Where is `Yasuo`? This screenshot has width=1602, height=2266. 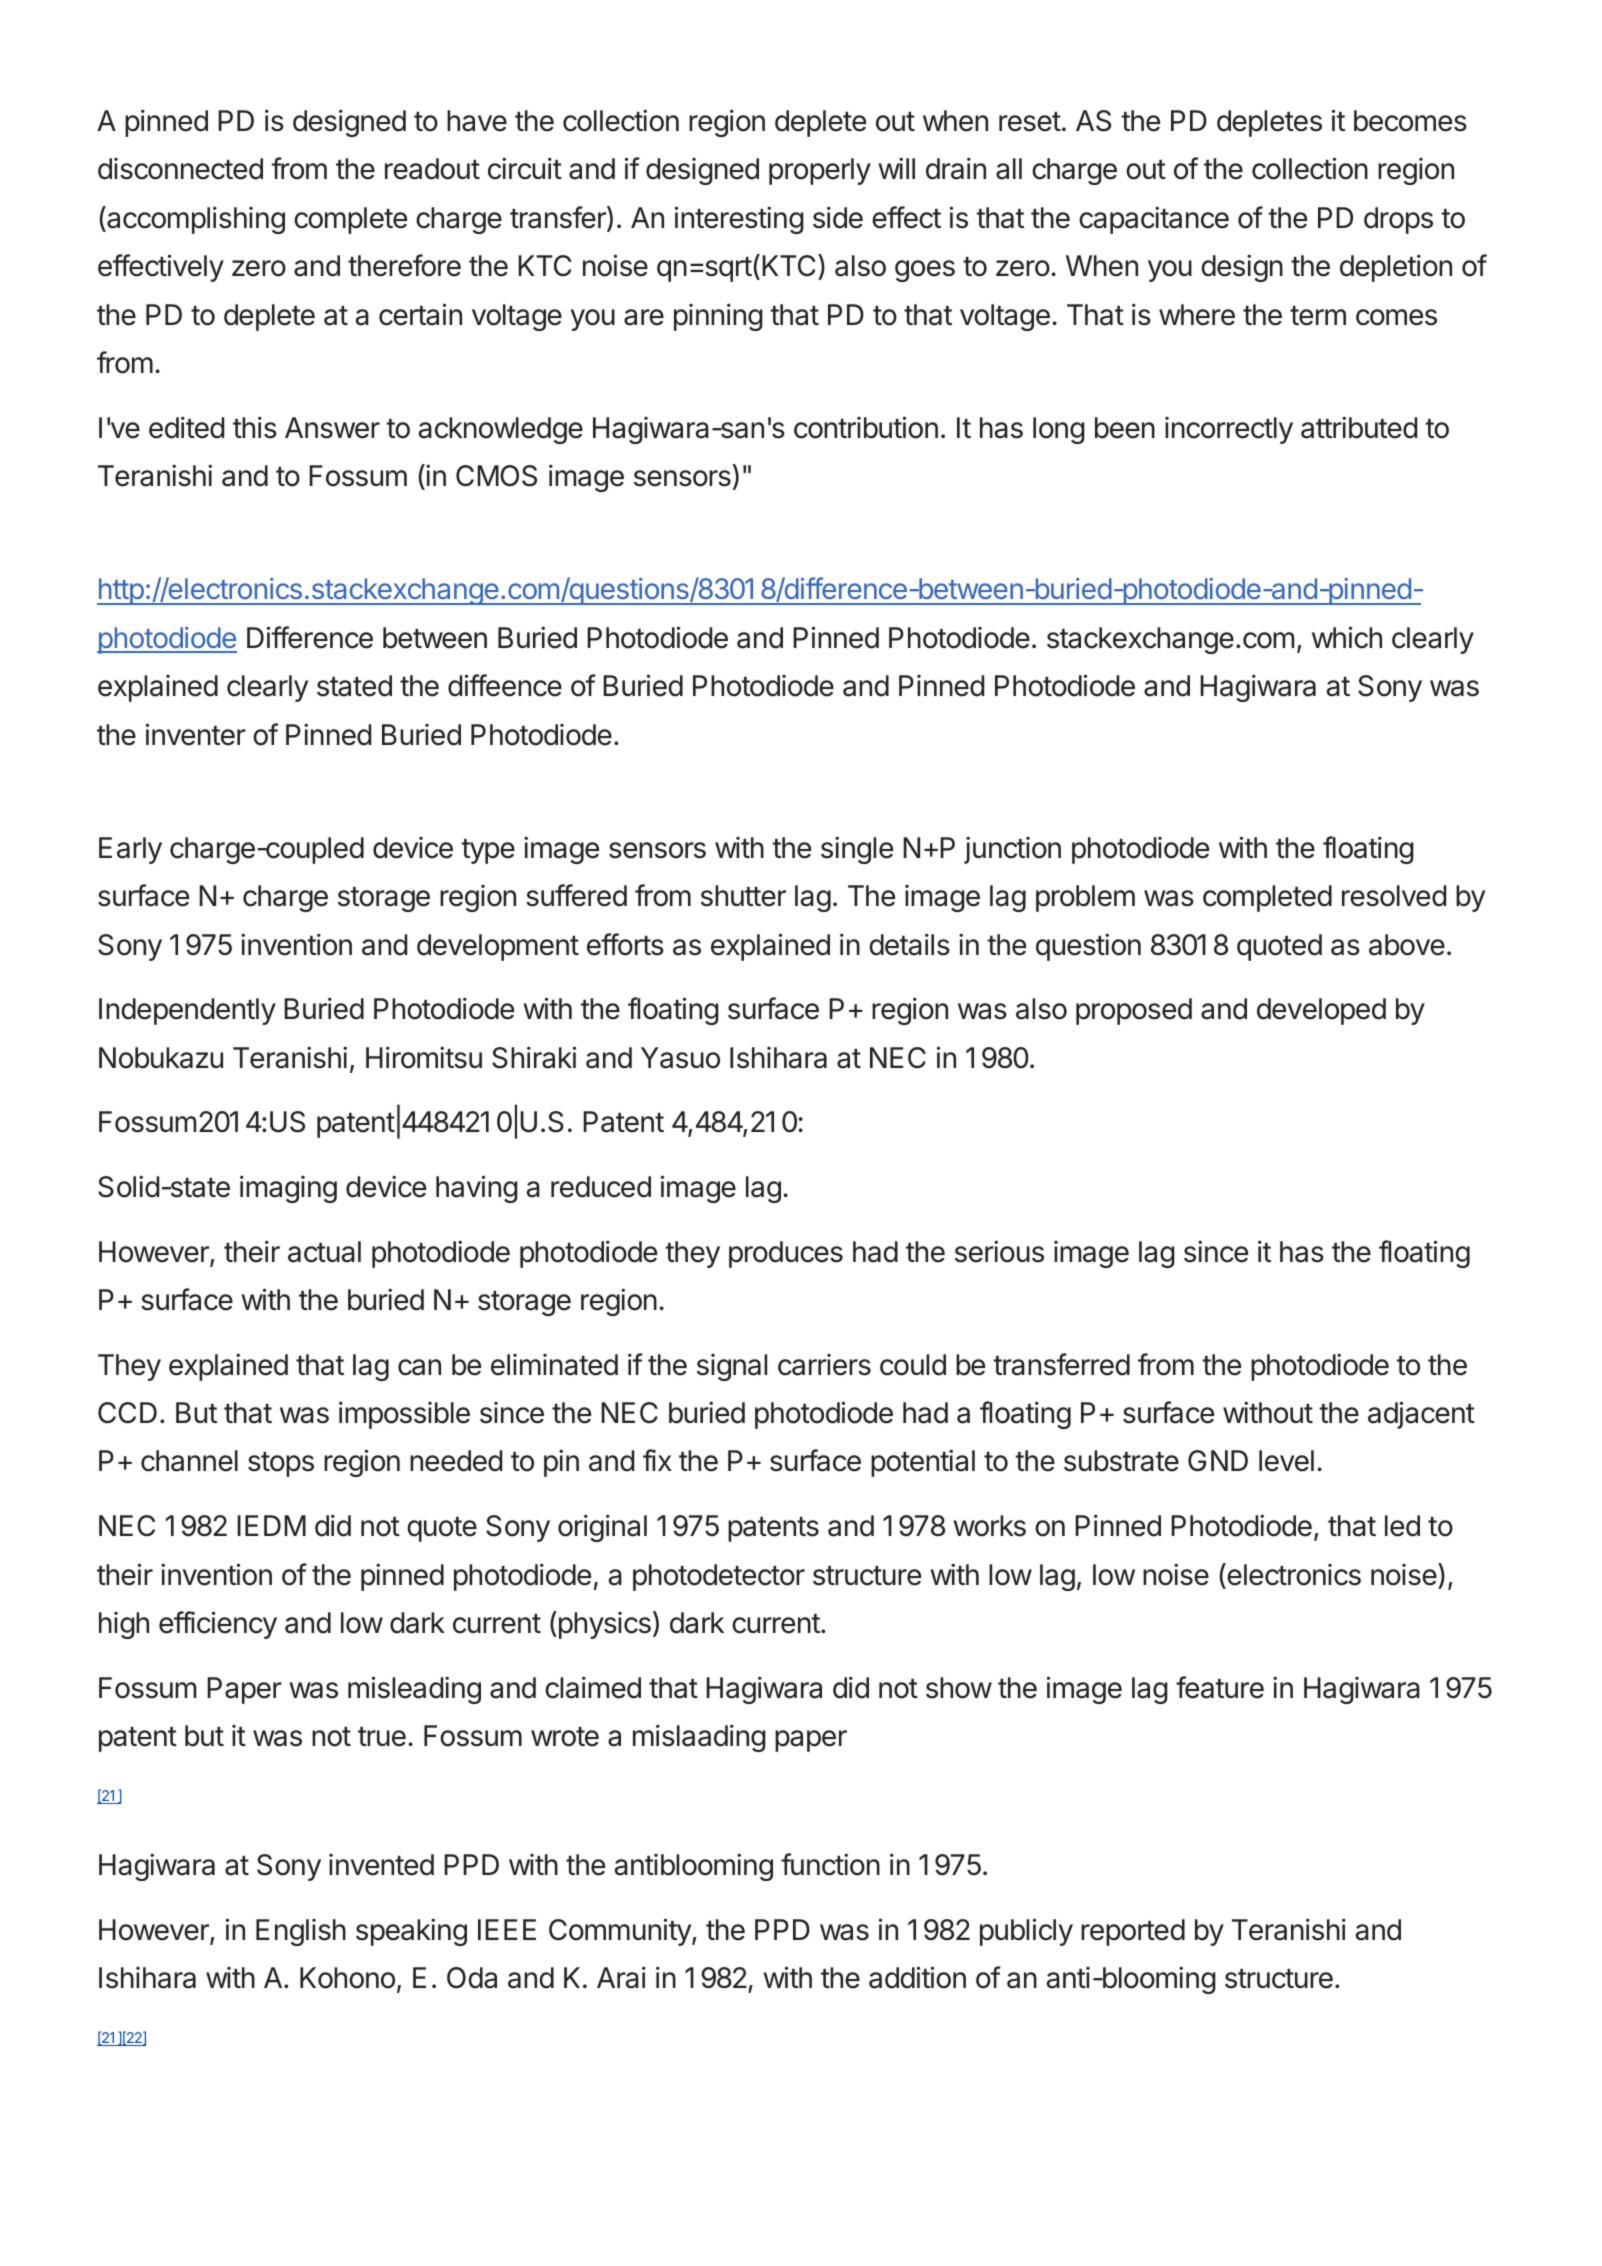 Yasuo is located at coordinates (680, 1058).
